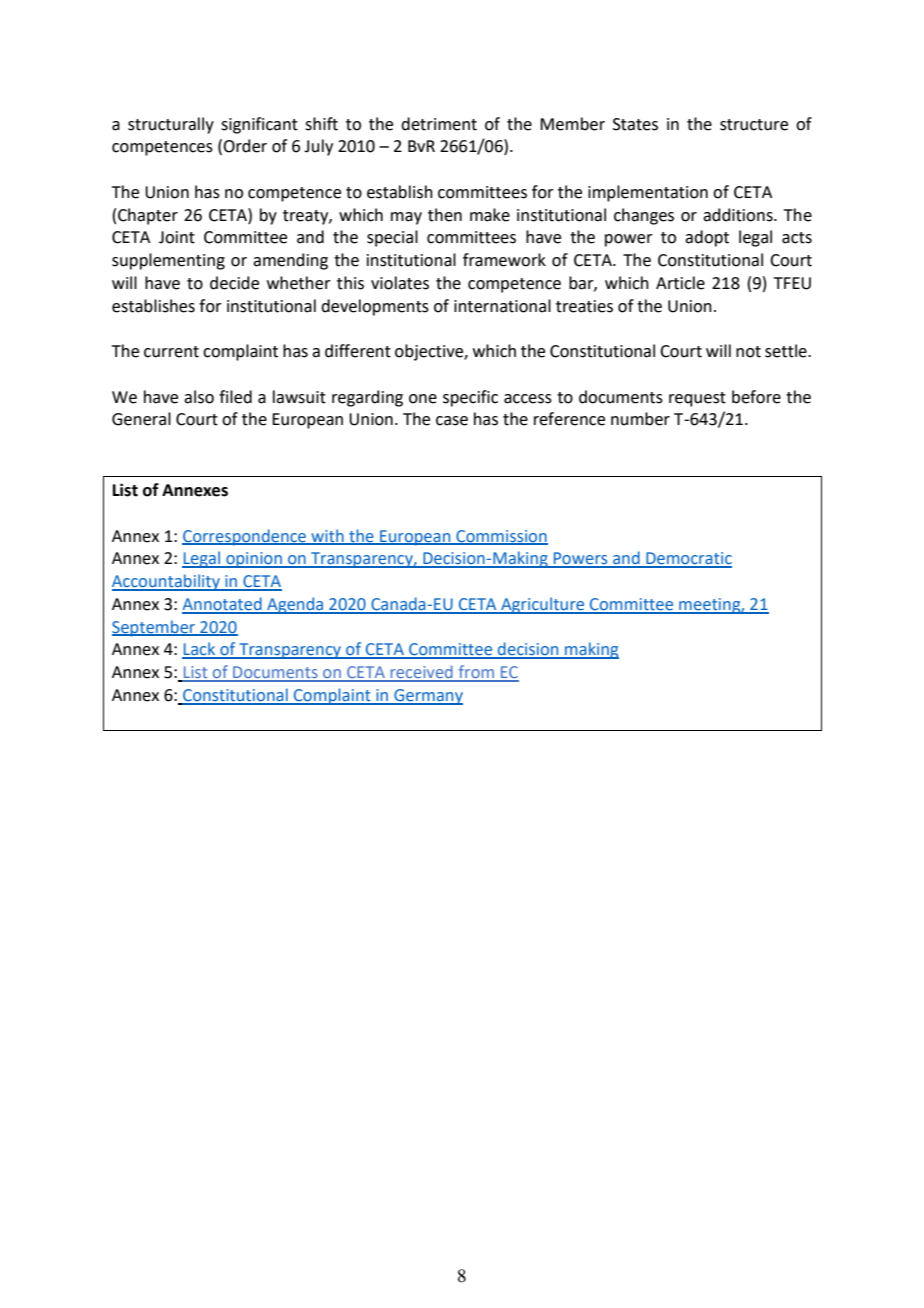 This screenshot has height=1308, width=924. I want to click on settle, so click(787, 351).
